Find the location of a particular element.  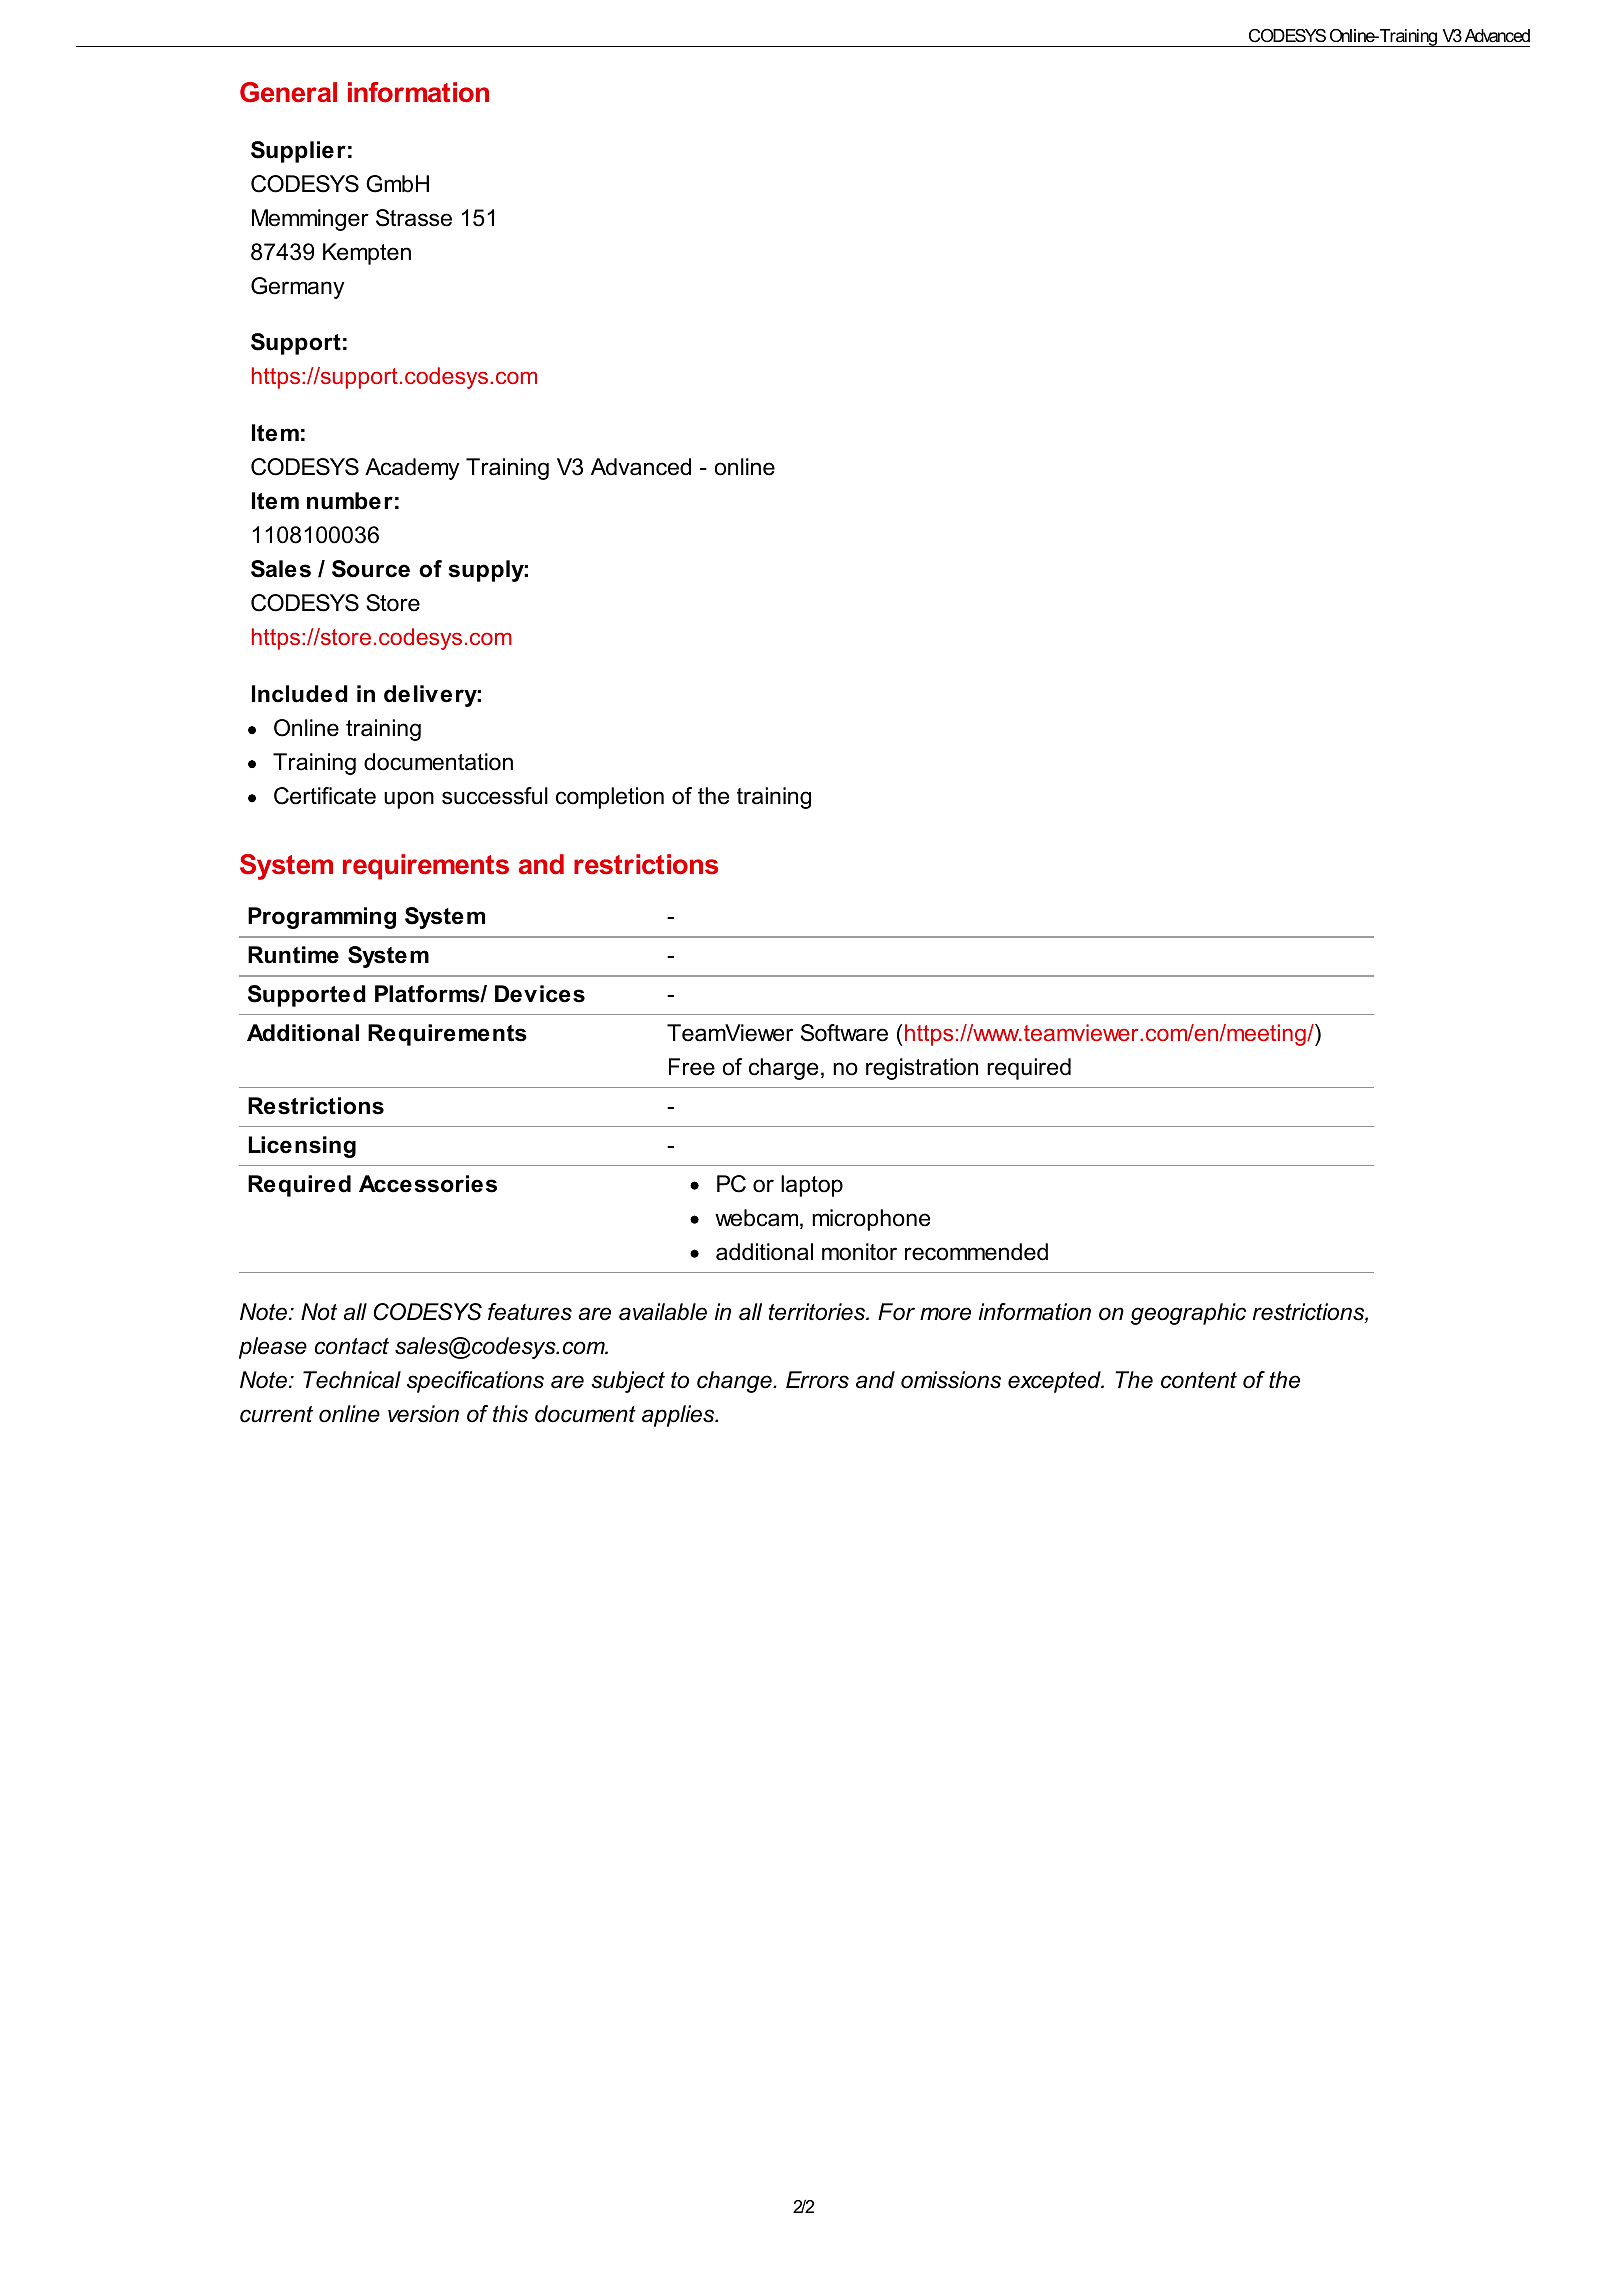

number is located at coordinates (350, 501).
